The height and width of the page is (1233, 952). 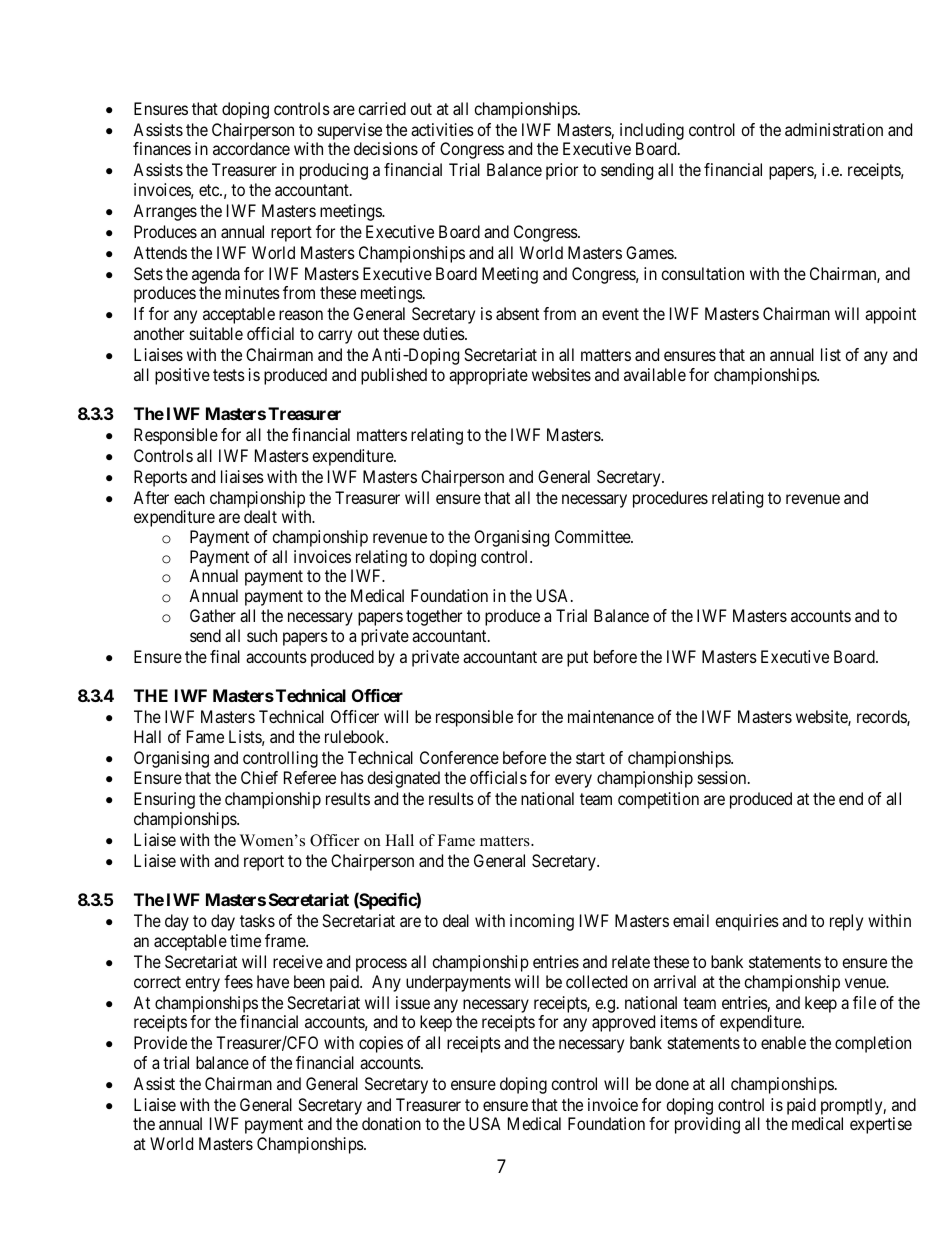 What do you see at coordinates (577, 659) in the page?
I see `put` at bounding box center [577, 659].
